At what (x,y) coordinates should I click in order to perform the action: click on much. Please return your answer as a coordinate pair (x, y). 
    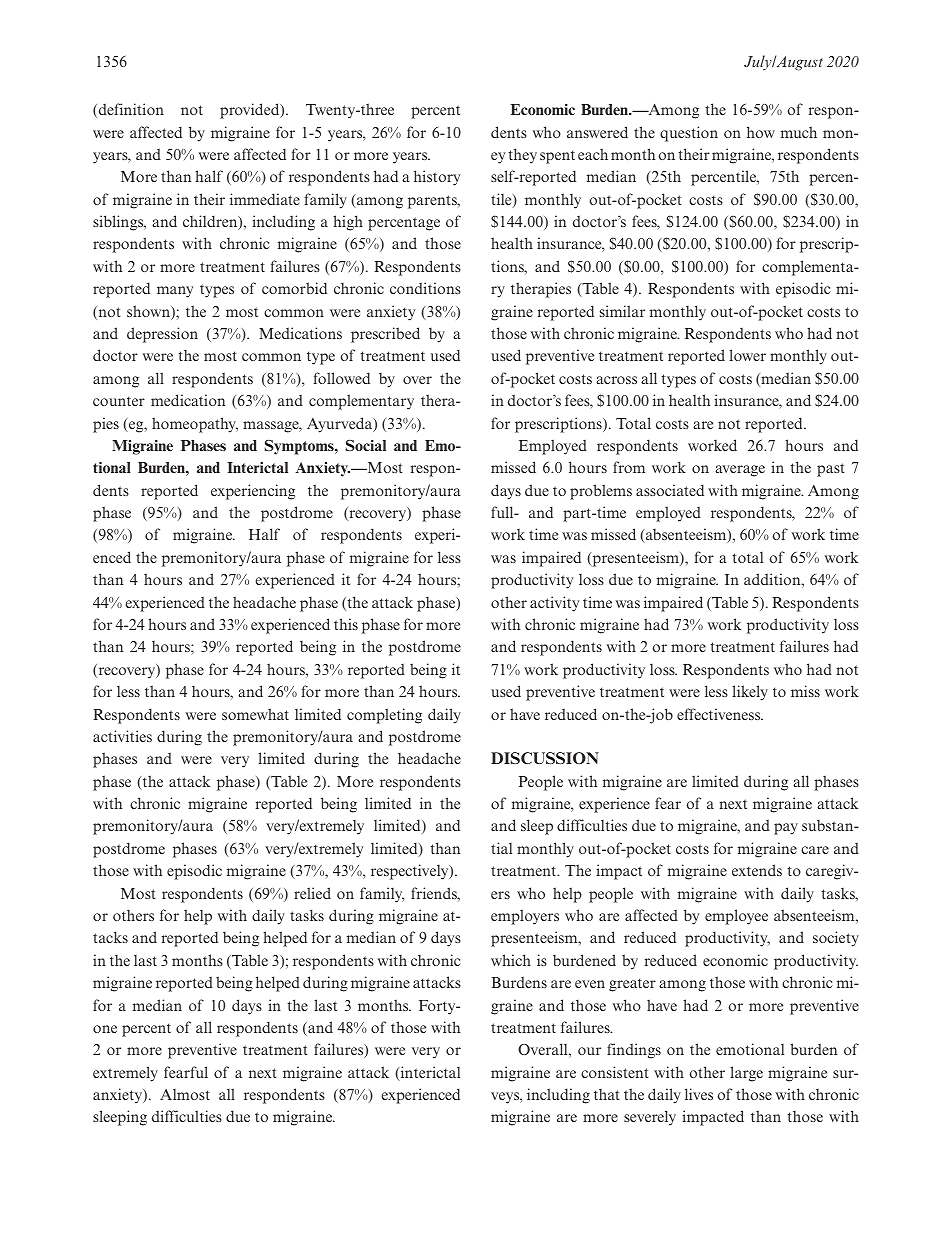
    Looking at the image, I should click on (799, 132).
